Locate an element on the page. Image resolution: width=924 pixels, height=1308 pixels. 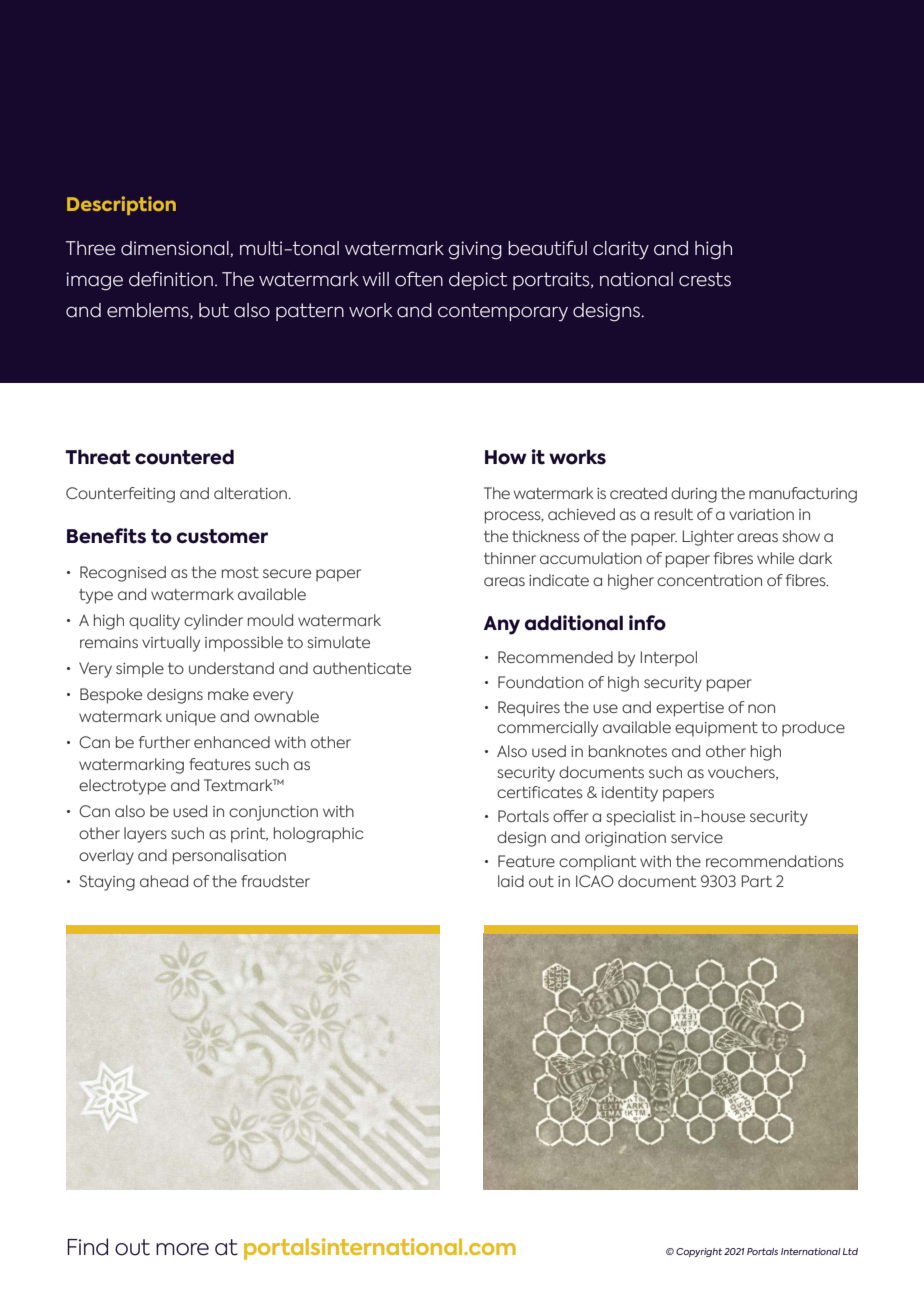
Any is located at coordinates (502, 625).
